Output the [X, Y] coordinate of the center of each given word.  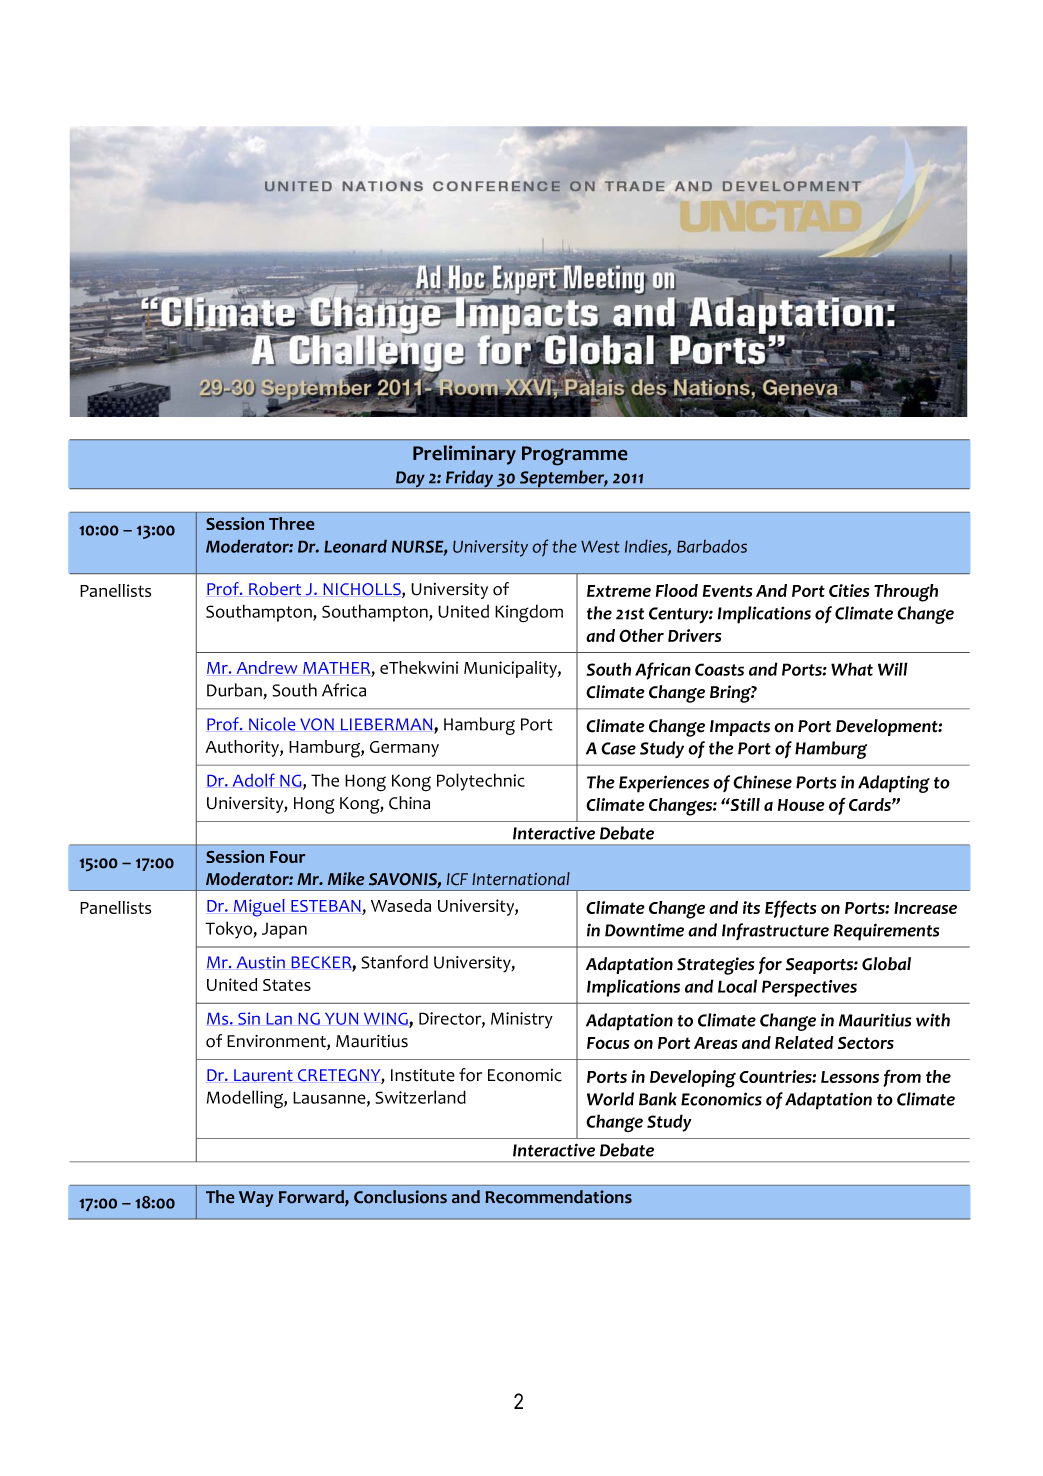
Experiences [664, 784]
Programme [575, 456]
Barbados [712, 546]
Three [292, 523]
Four [288, 857]
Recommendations [558, 1197]
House [801, 805]
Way [256, 1199]
